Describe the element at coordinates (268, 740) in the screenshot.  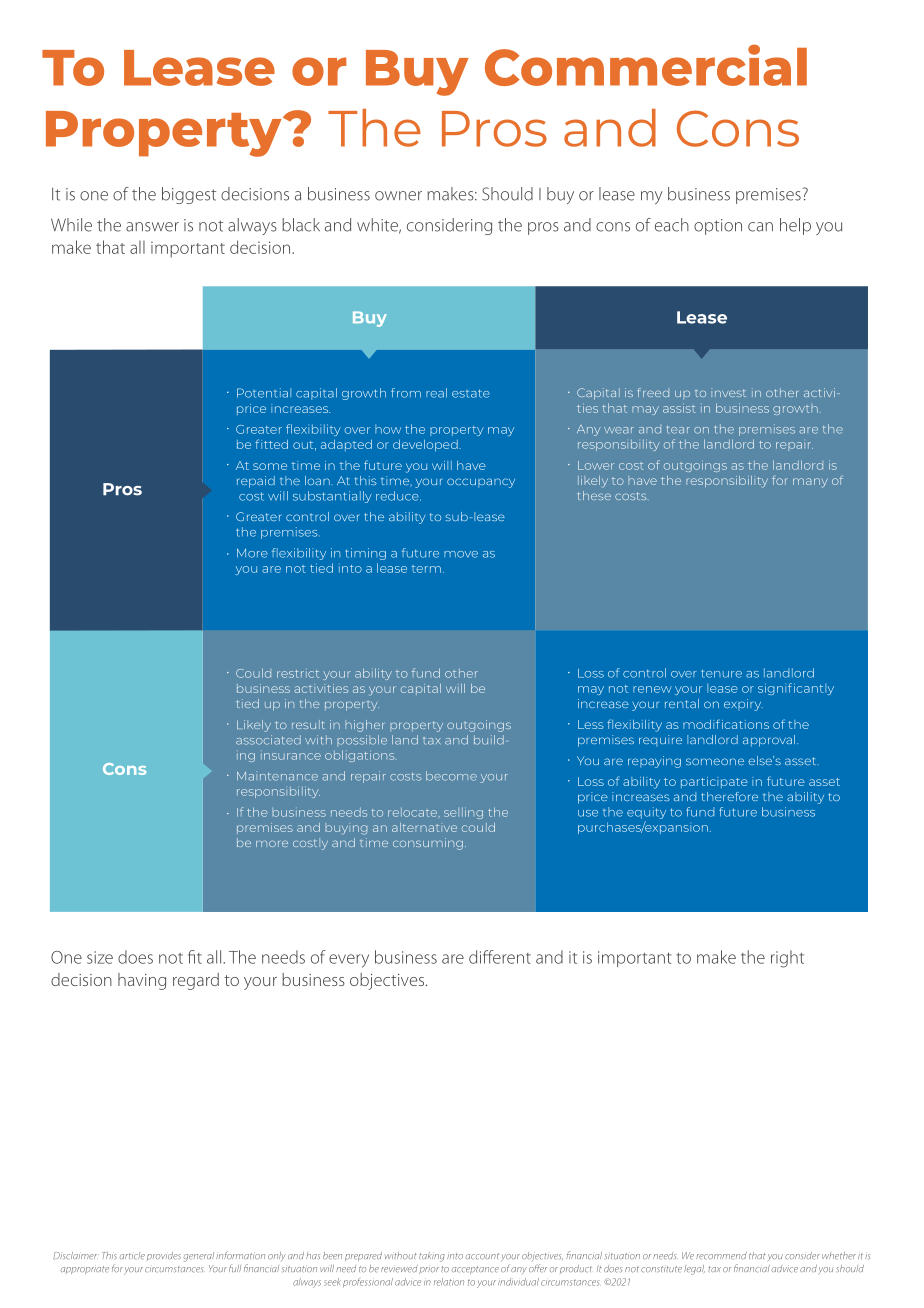
I see `associated` at that location.
